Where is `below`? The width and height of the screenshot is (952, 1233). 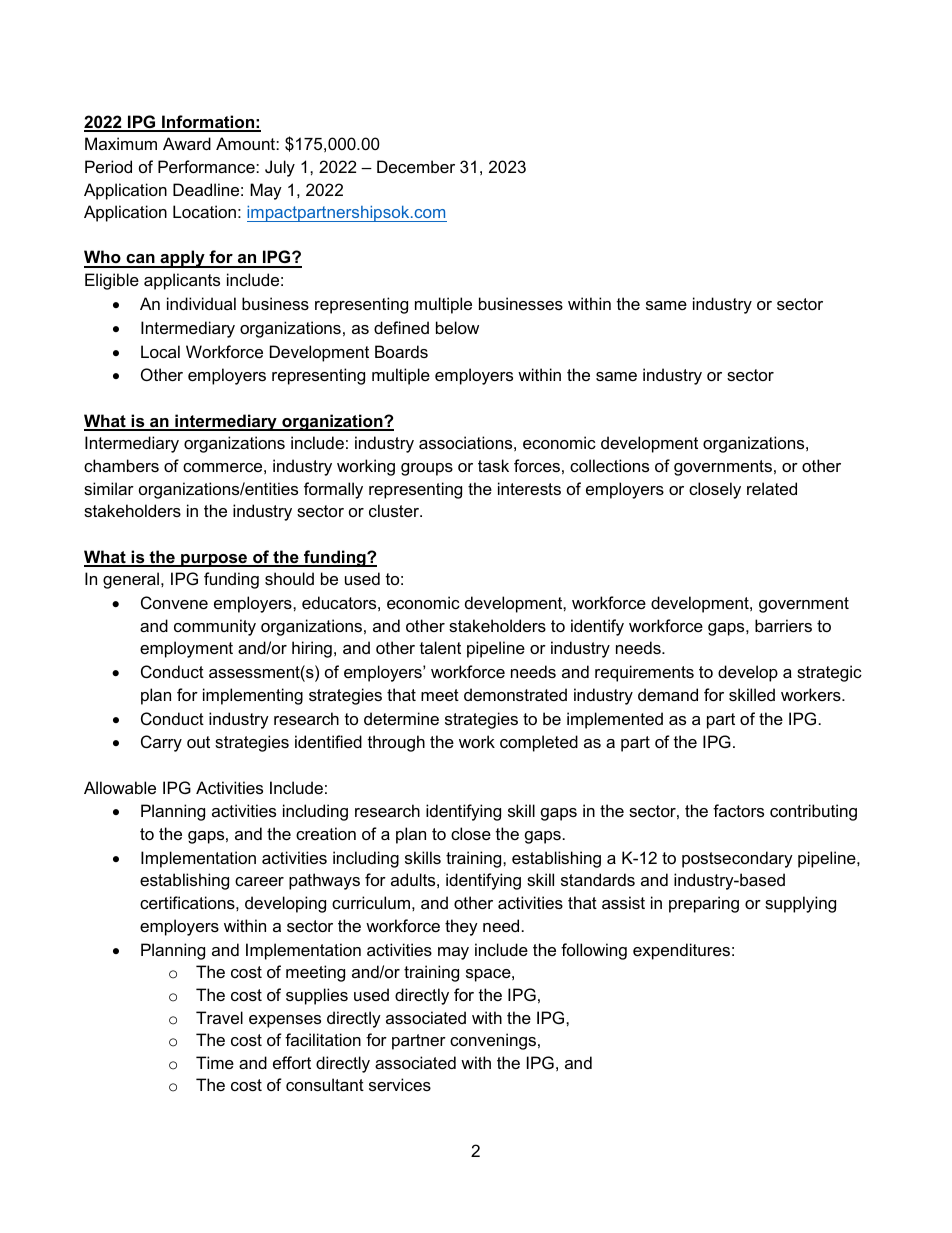
below is located at coordinates (457, 327).
